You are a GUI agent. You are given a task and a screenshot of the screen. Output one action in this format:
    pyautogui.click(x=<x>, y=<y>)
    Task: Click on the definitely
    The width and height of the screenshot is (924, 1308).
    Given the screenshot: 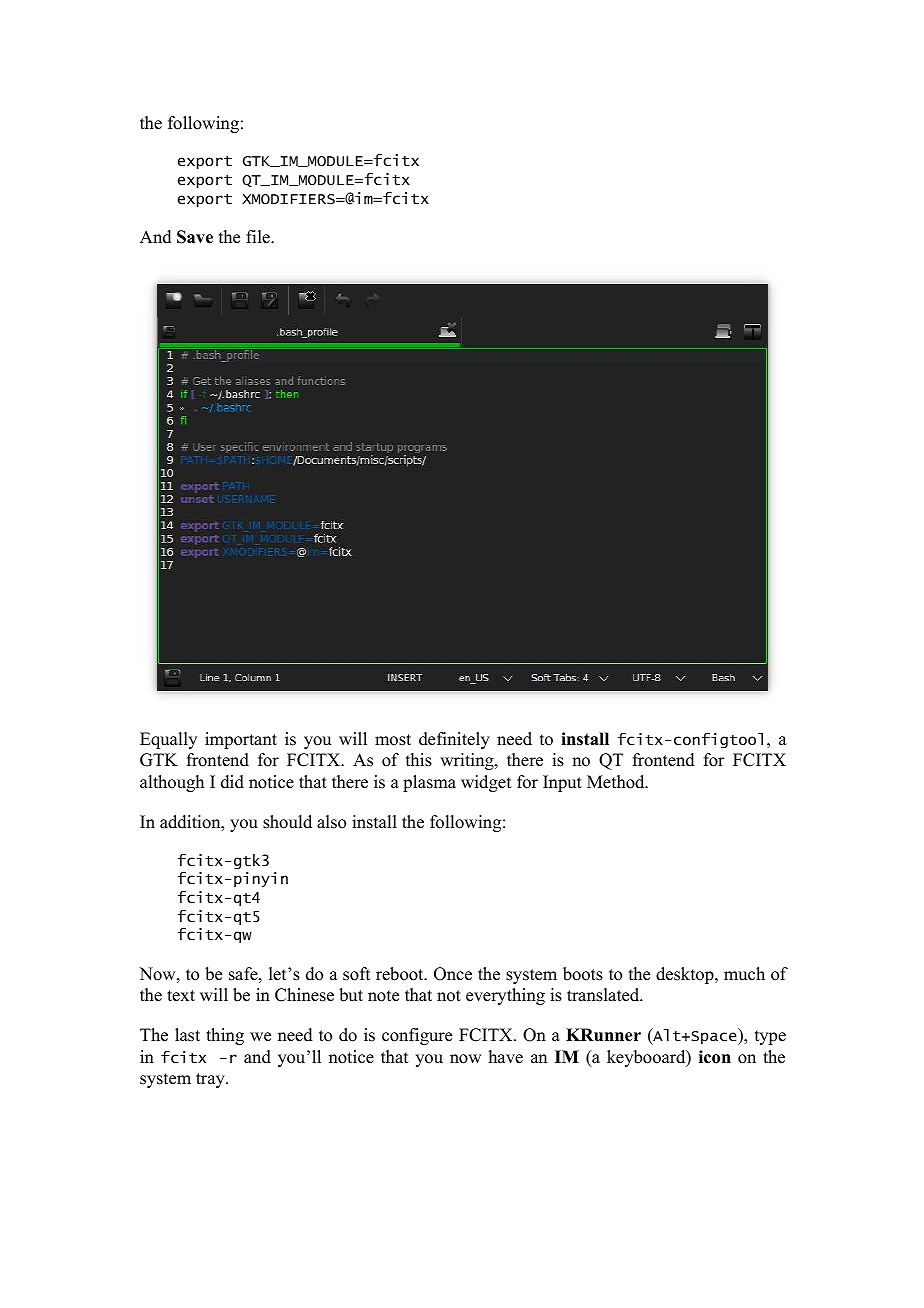 What is the action you would take?
    pyautogui.click(x=454, y=740)
